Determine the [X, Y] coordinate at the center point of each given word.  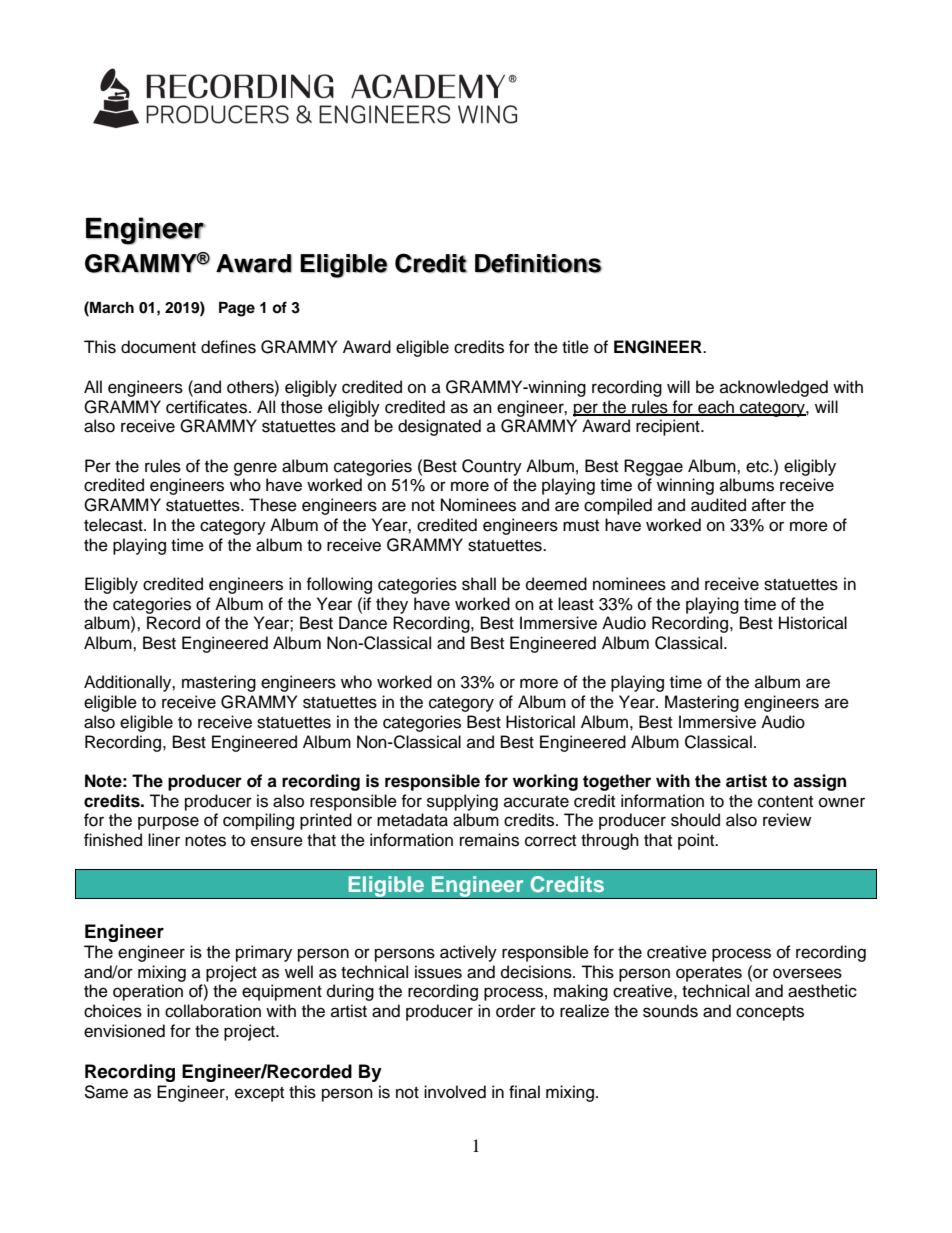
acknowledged [774, 388]
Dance [363, 623]
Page [237, 309]
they [392, 605]
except [259, 1094]
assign [819, 782]
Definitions [538, 263]
